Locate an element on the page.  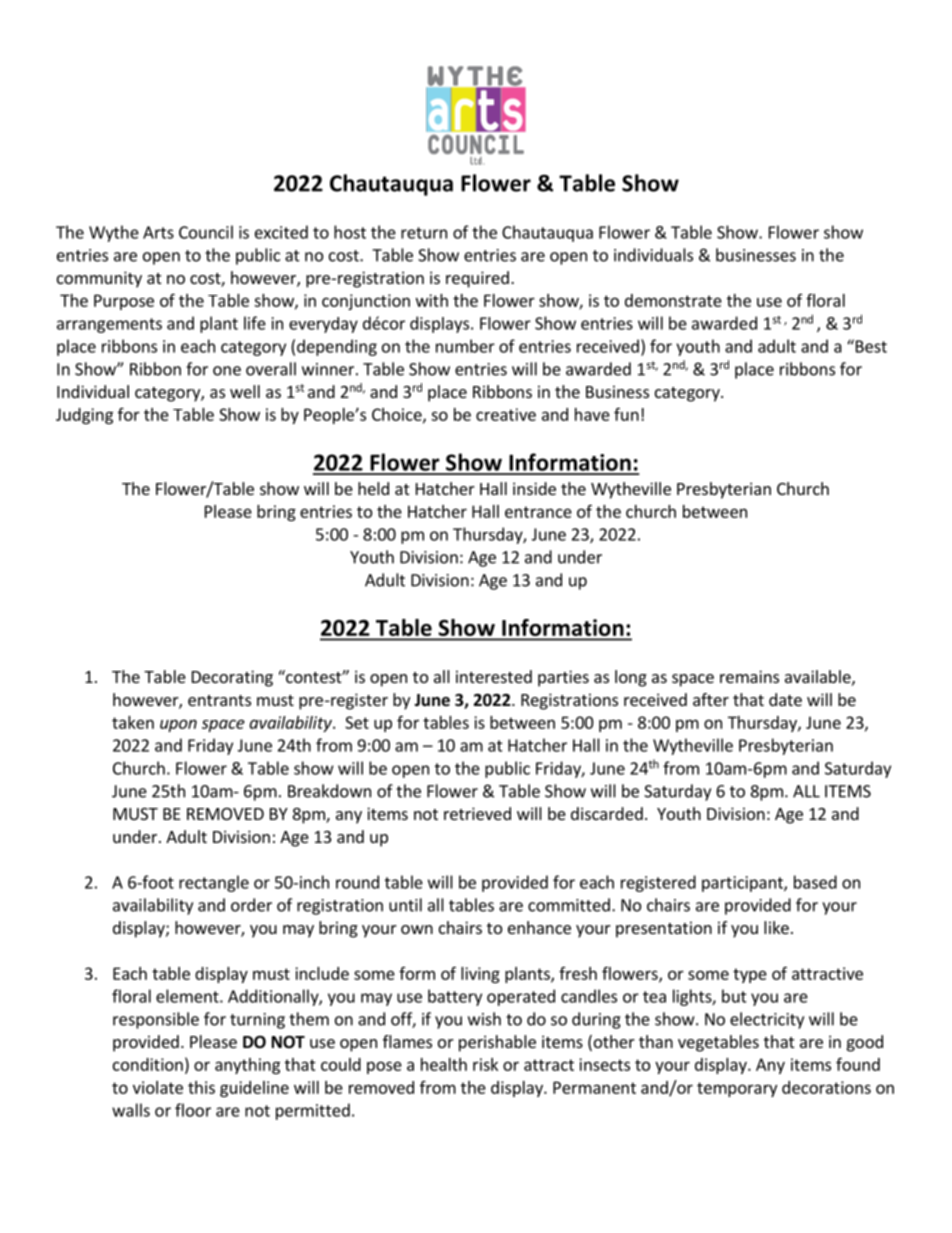
required is located at coordinates (477, 279).
